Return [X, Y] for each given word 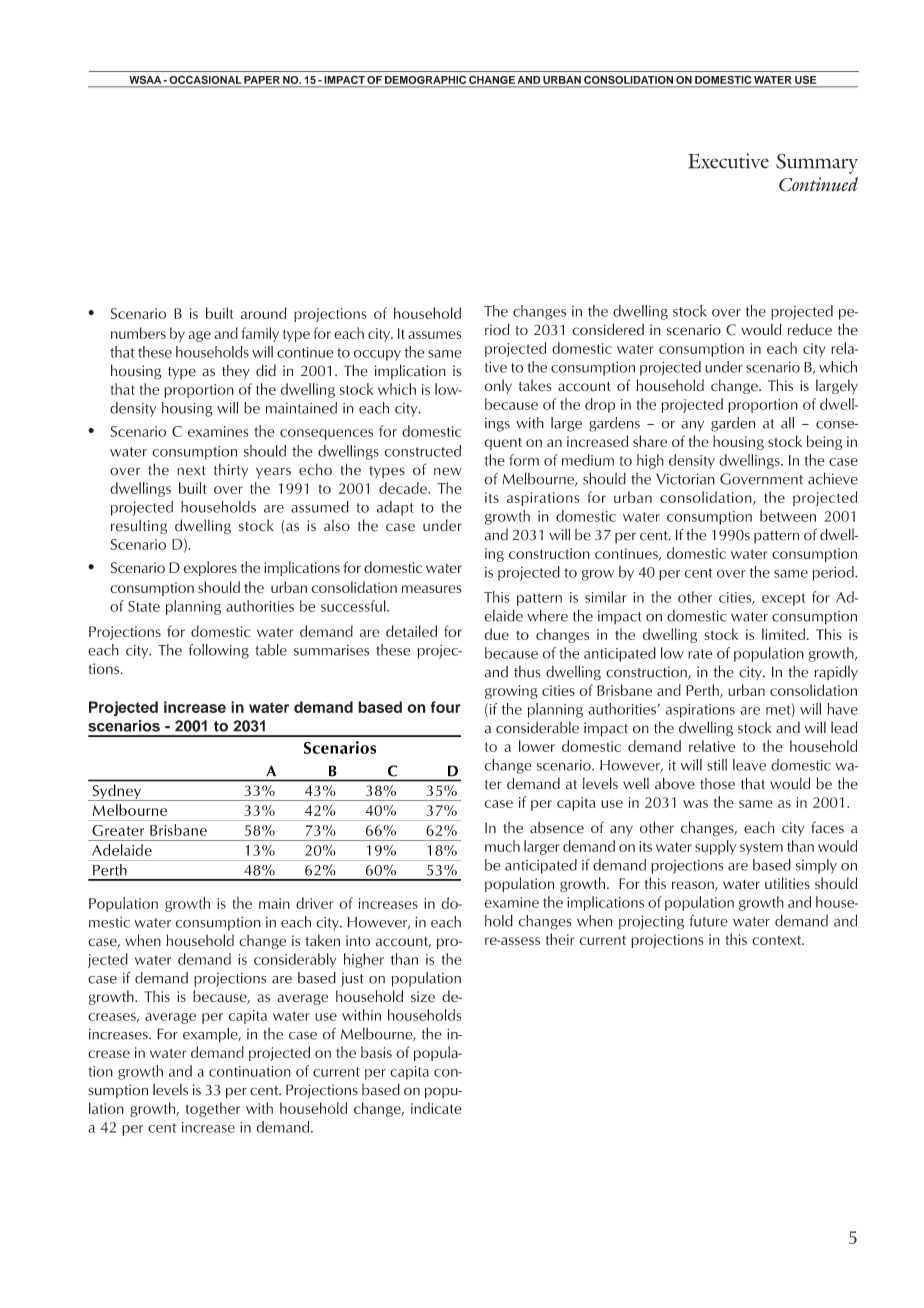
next [191, 471]
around [264, 313]
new [448, 471]
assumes [435, 335]
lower [537, 746]
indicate [436, 1108]
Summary [817, 163]
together [213, 1109]
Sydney [116, 792]
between [788, 516]
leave [749, 765]
